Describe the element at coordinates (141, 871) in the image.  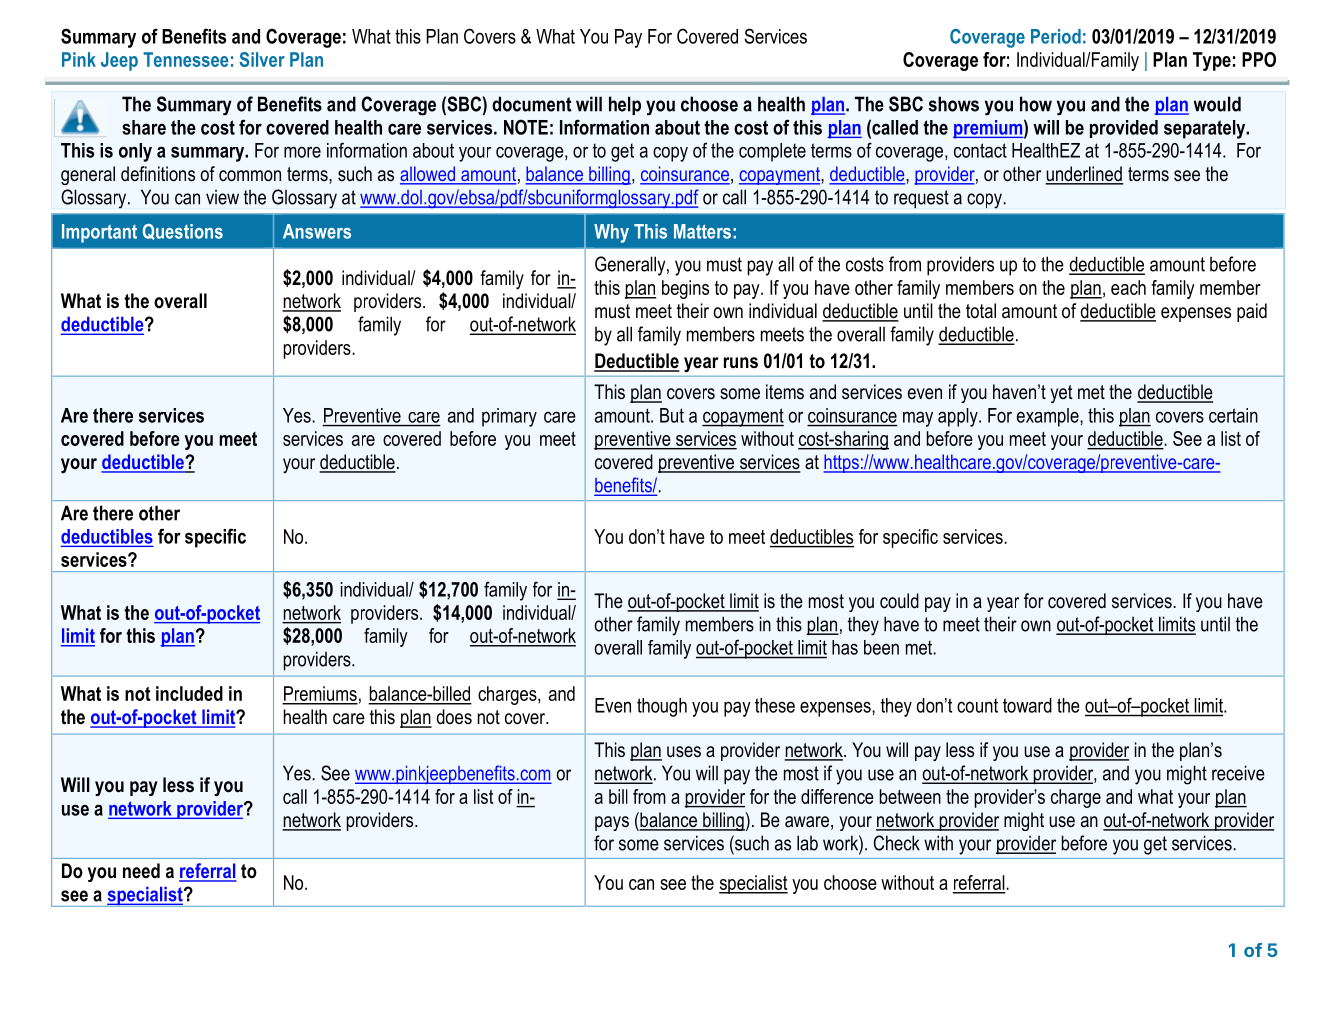
I see `need` at that location.
